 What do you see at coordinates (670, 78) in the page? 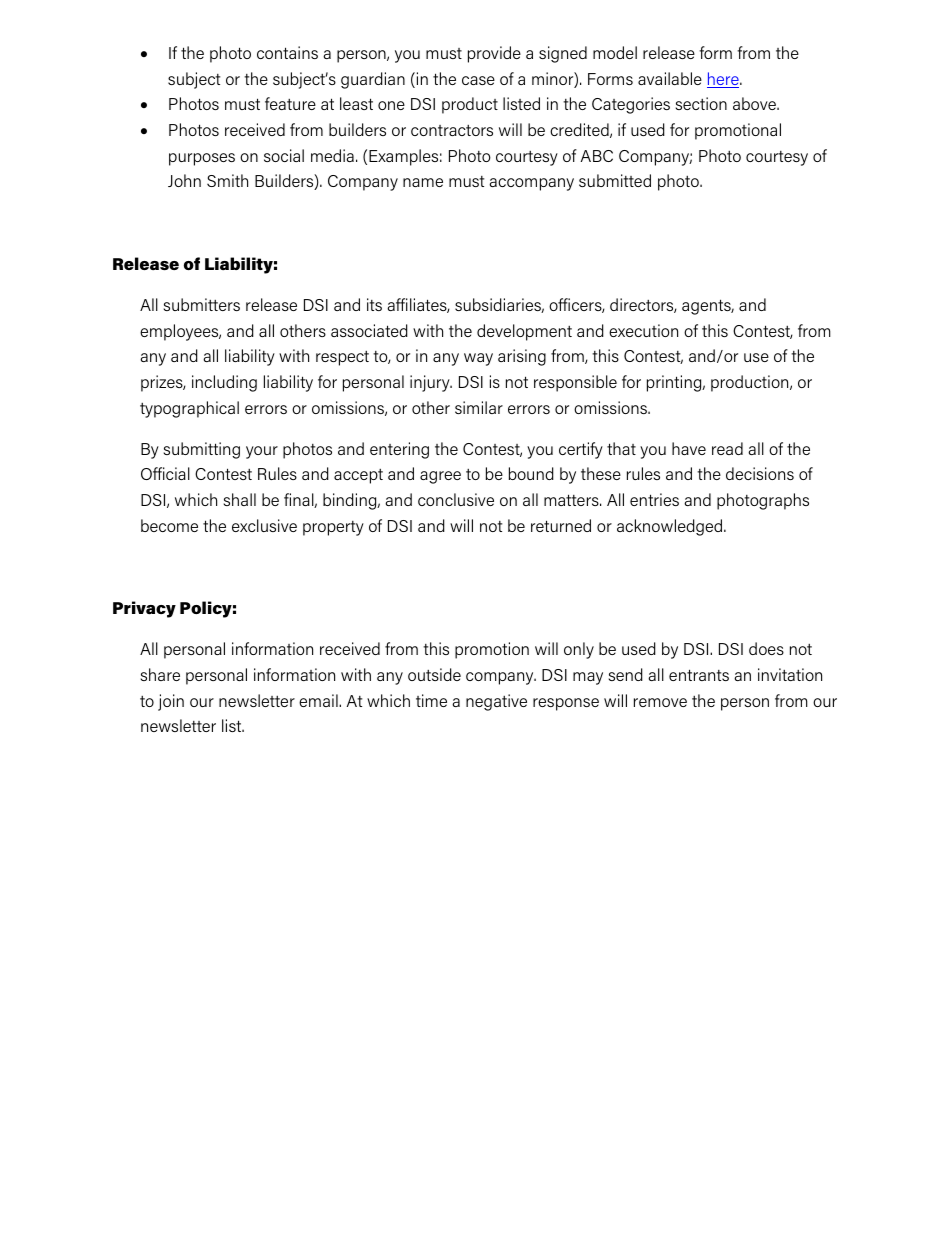
I see `available` at bounding box center [670, 78].
